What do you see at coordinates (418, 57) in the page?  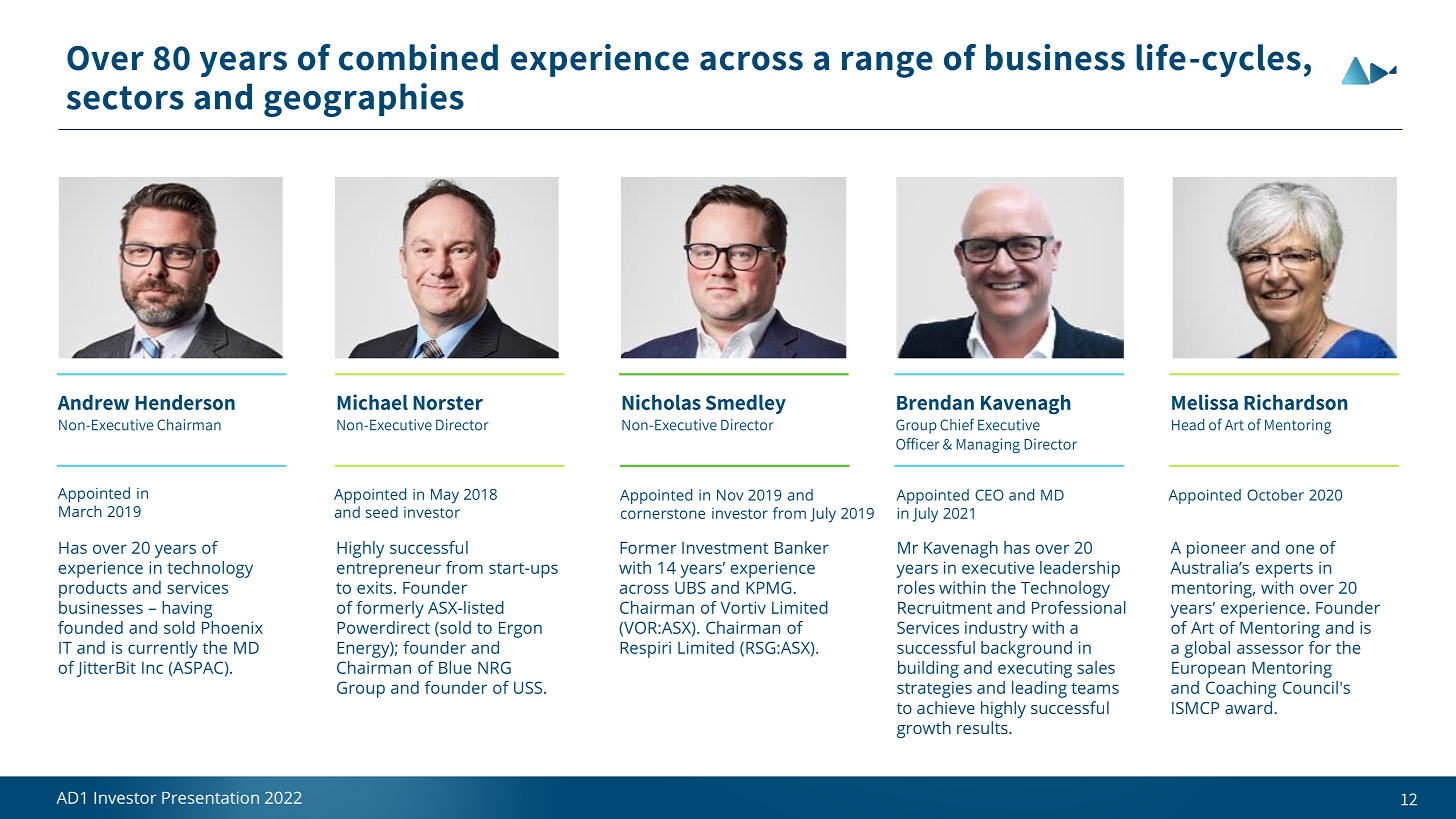 I see `combined` at bounding box center [418, 57].
